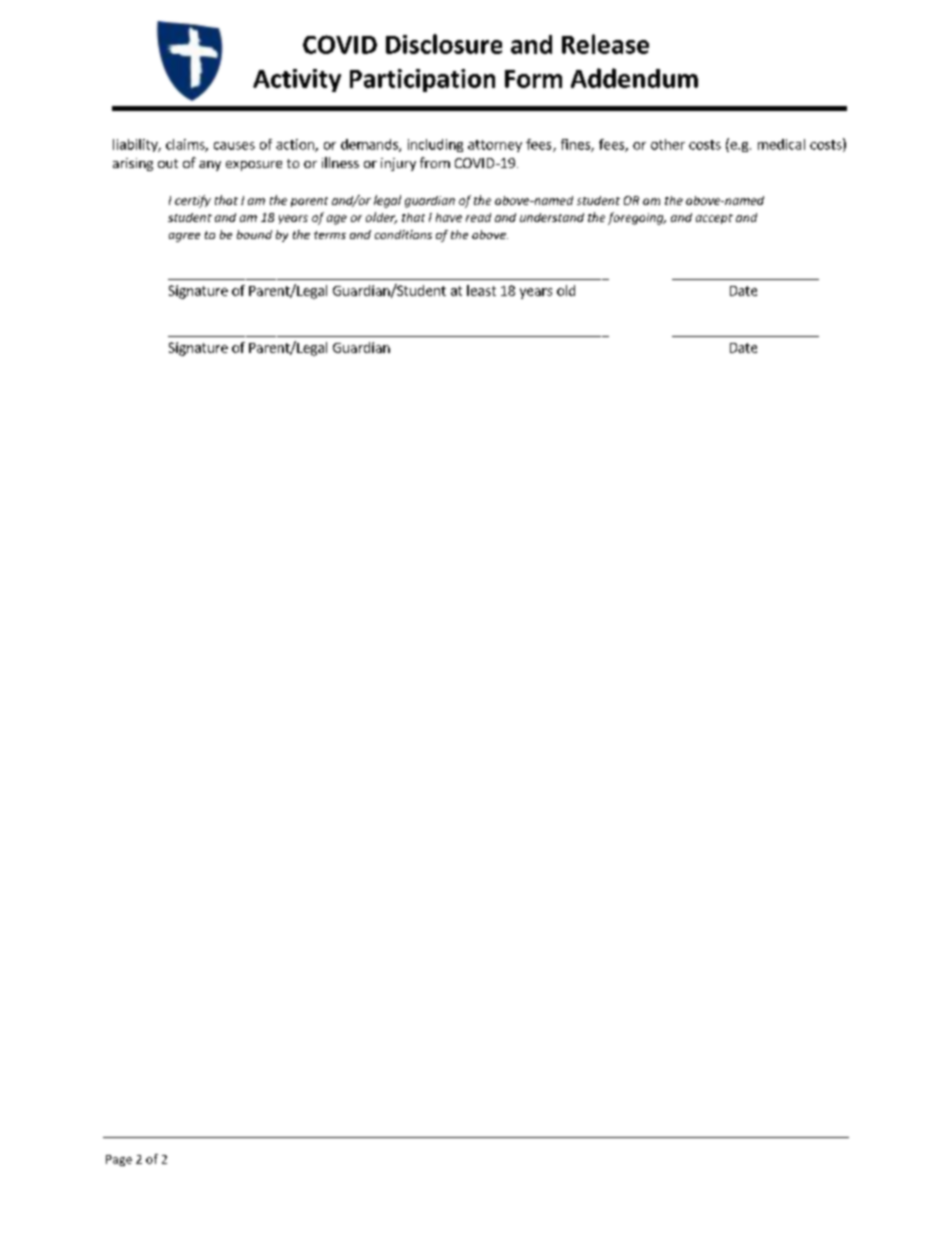  I want to click on understand, so click(552, 217).
